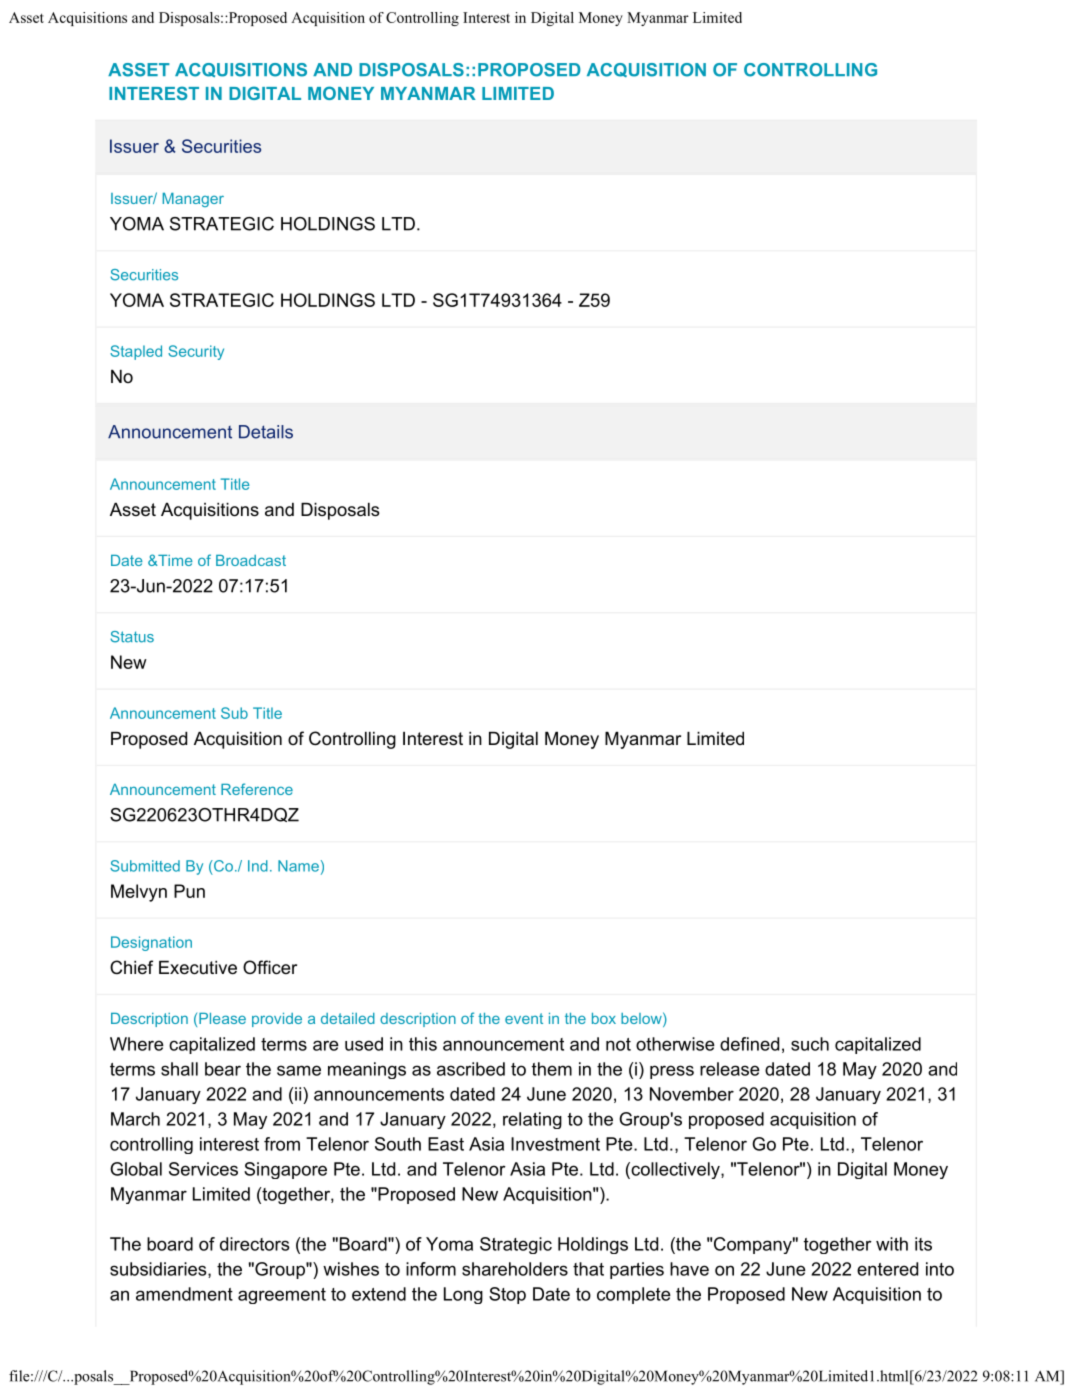  What do you see at coordinates (515, 1269) in the screenshot?
I see `shareholders` at bounding box center [515, 1269].
